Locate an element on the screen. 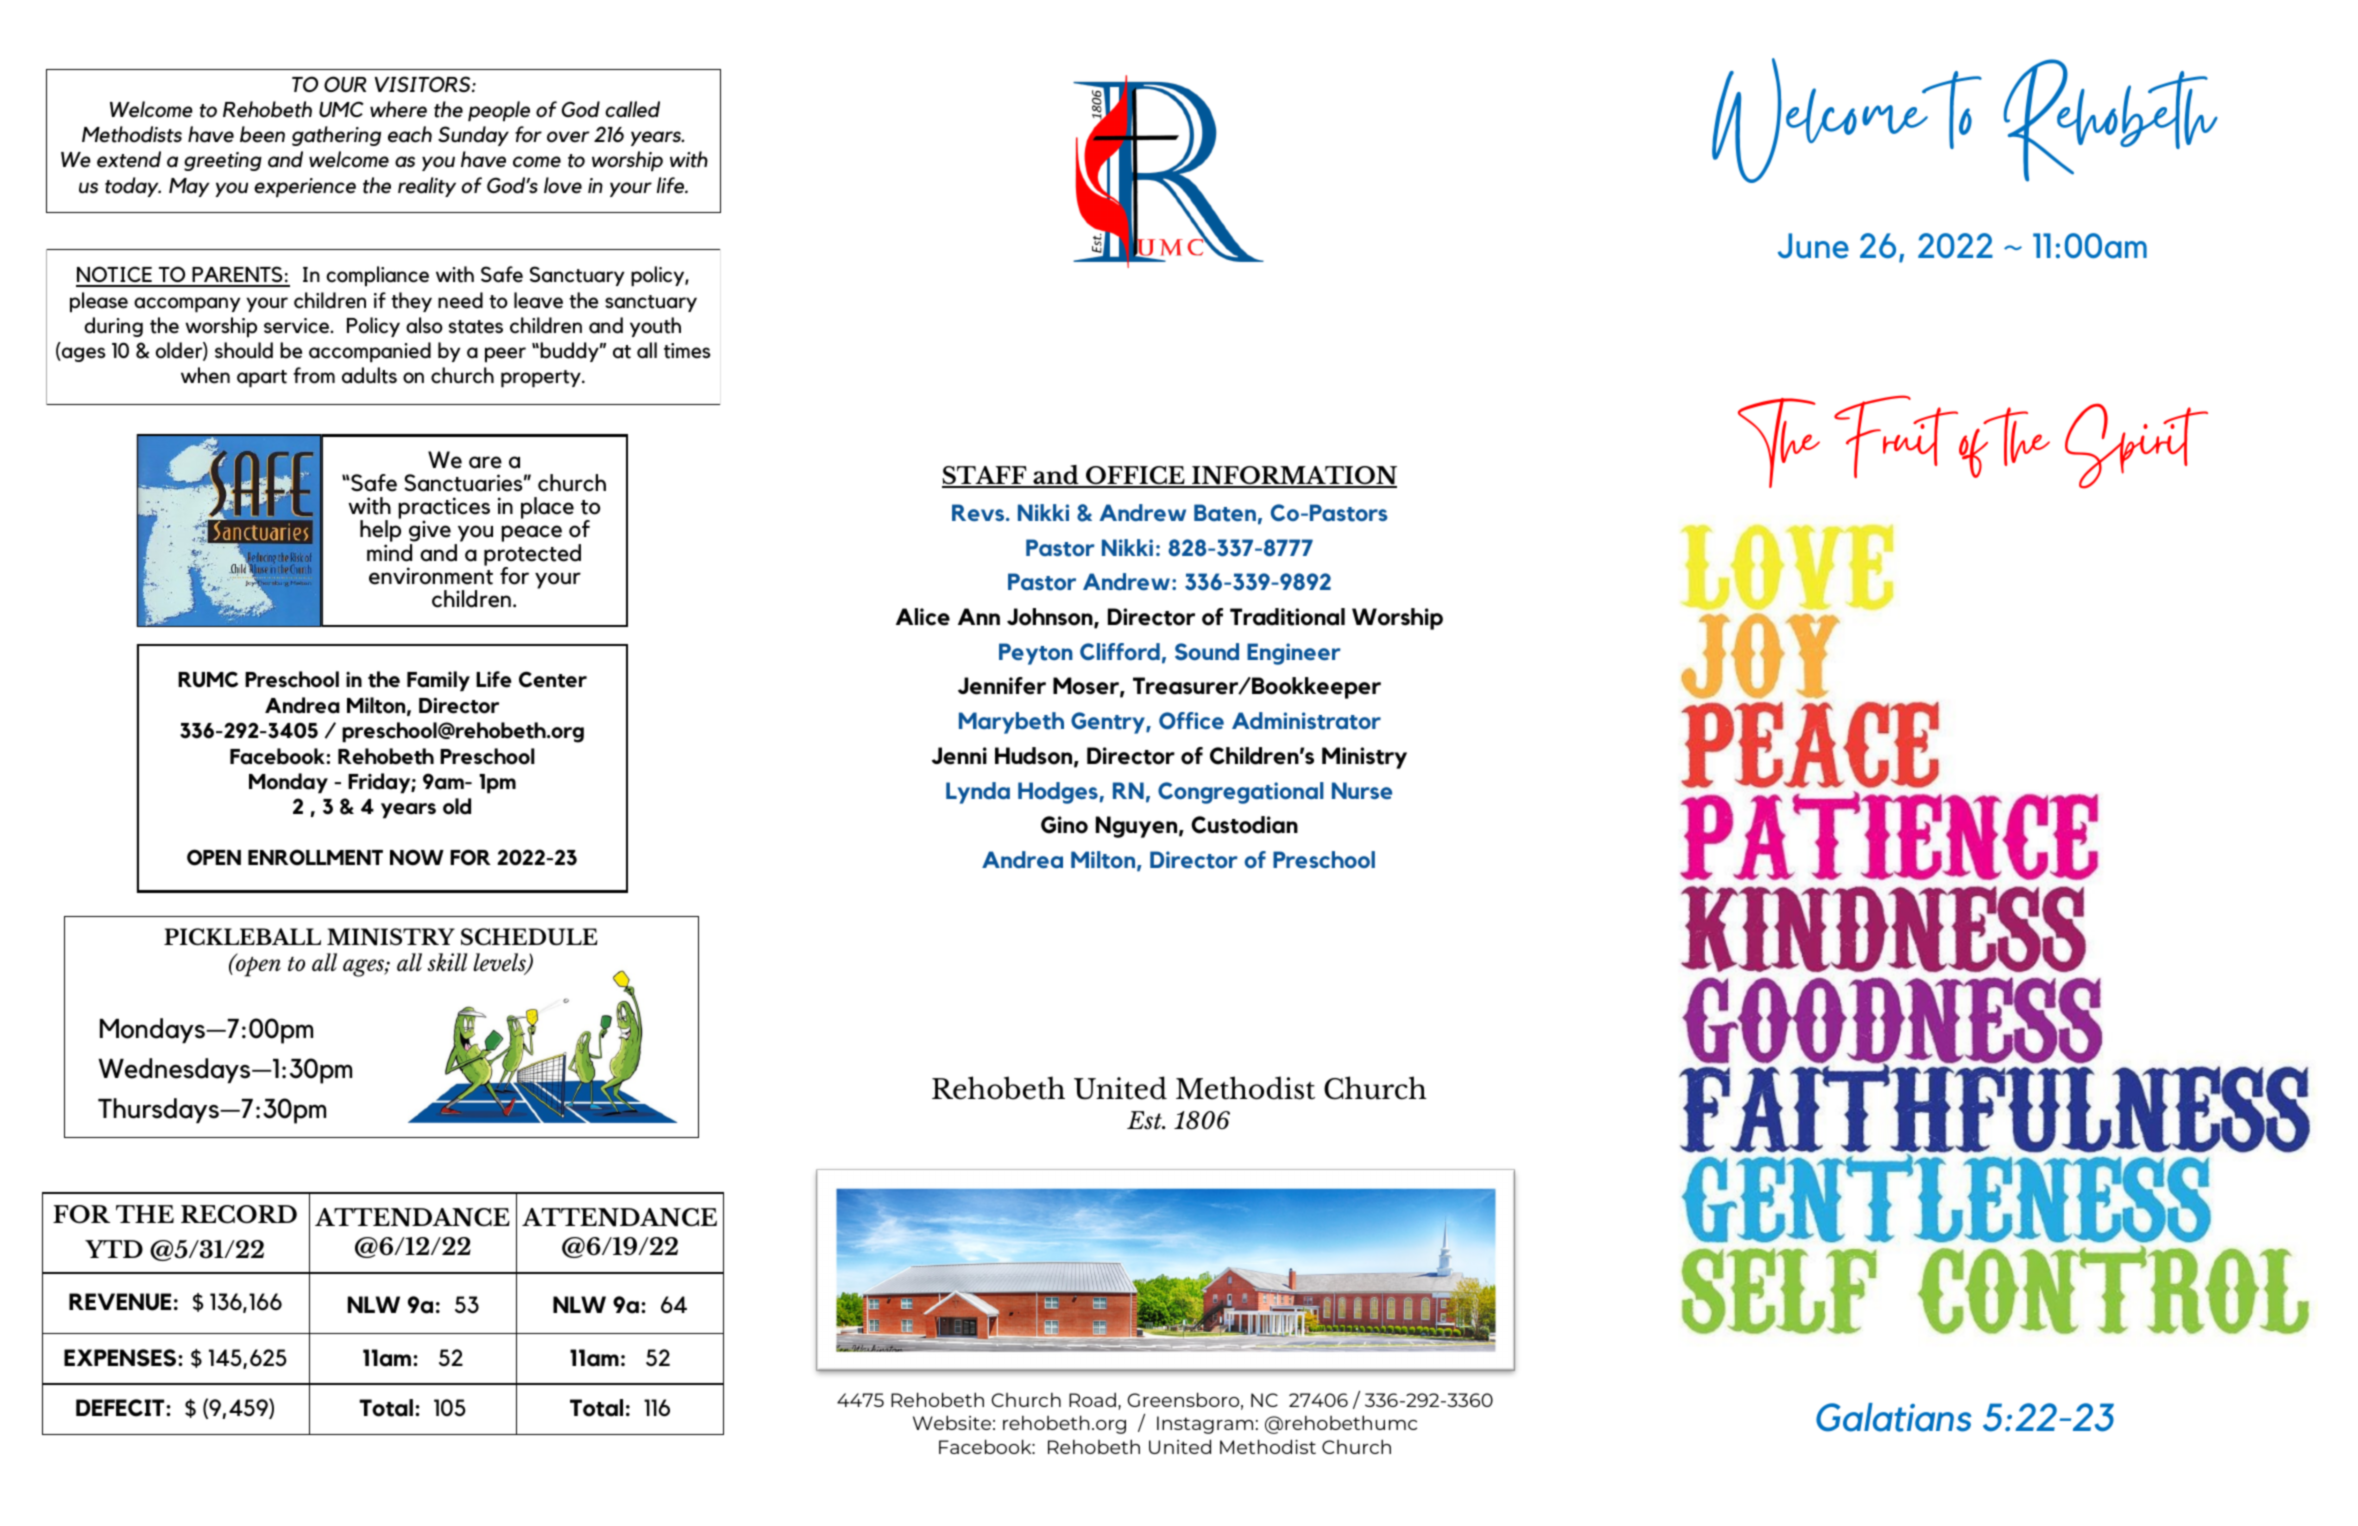  Fruit is located at coordinates (1897, 436).
